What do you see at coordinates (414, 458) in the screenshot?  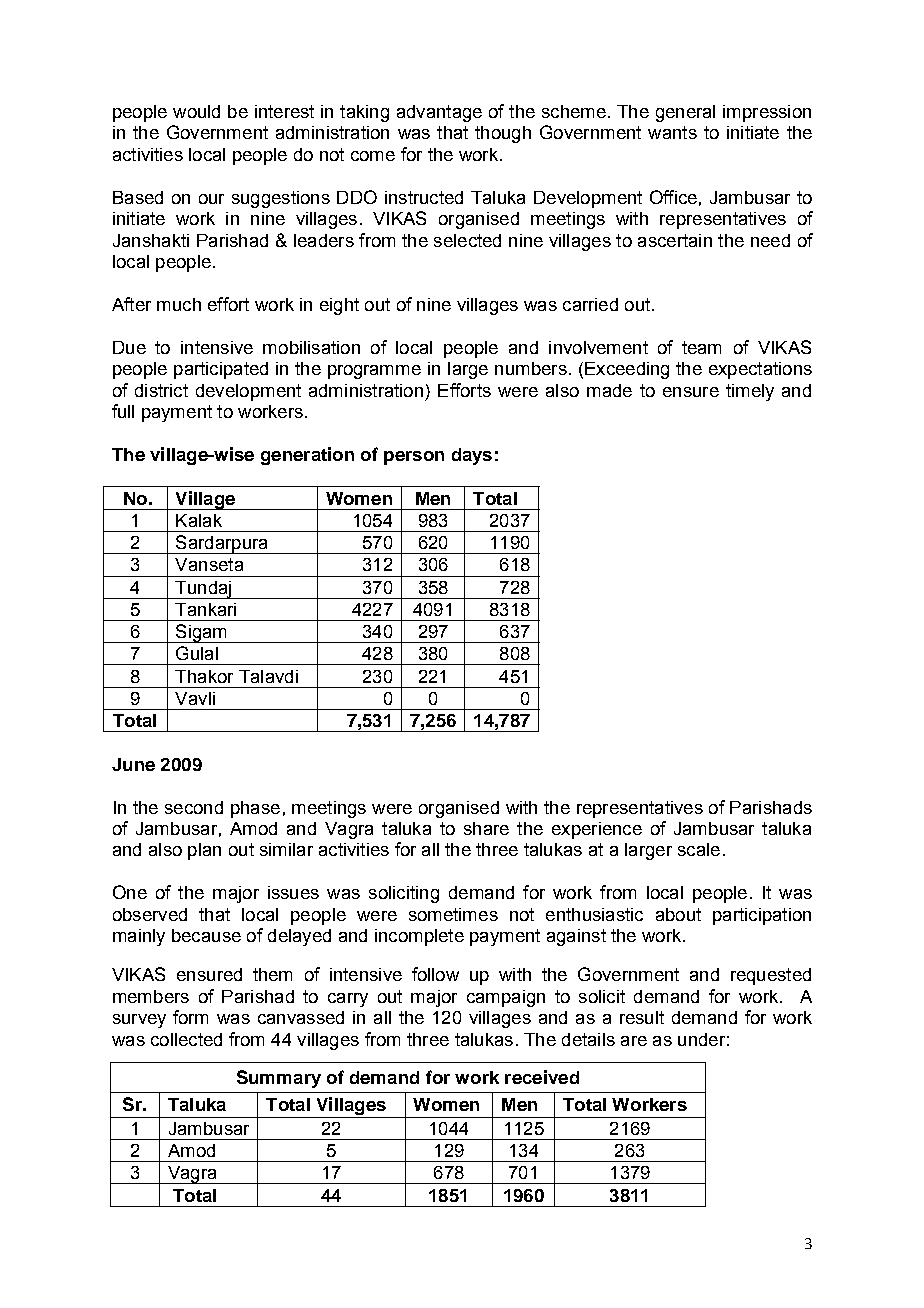 I see `person` at bounding box center [414, 458].
